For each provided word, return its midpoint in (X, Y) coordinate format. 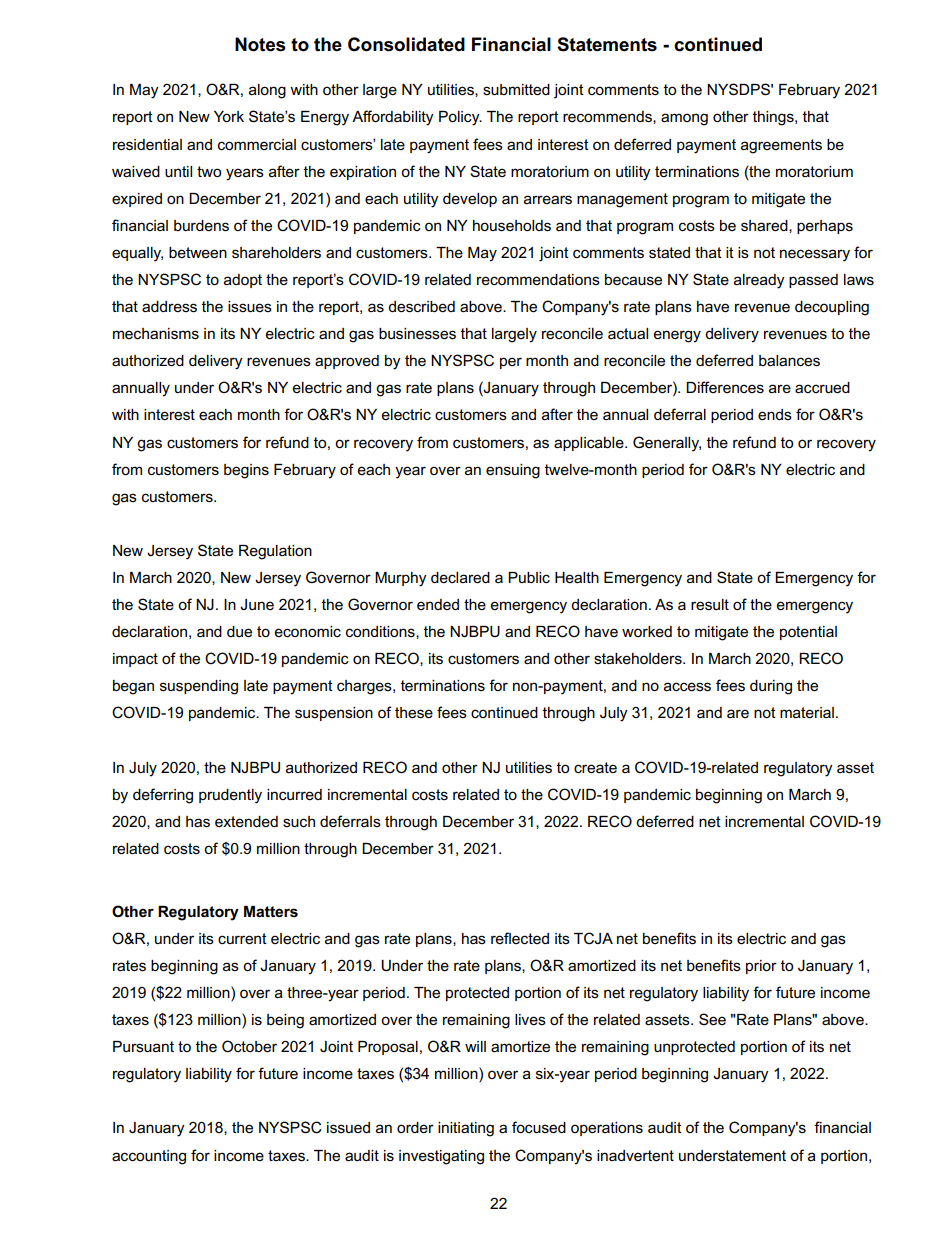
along (267, 91)
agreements (781, 146)
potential (808, 633)
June (257, 604)
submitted (516, 89)
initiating (466, 1129)
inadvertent (635, 1155)
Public (529, 577)
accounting (149, 1157)
